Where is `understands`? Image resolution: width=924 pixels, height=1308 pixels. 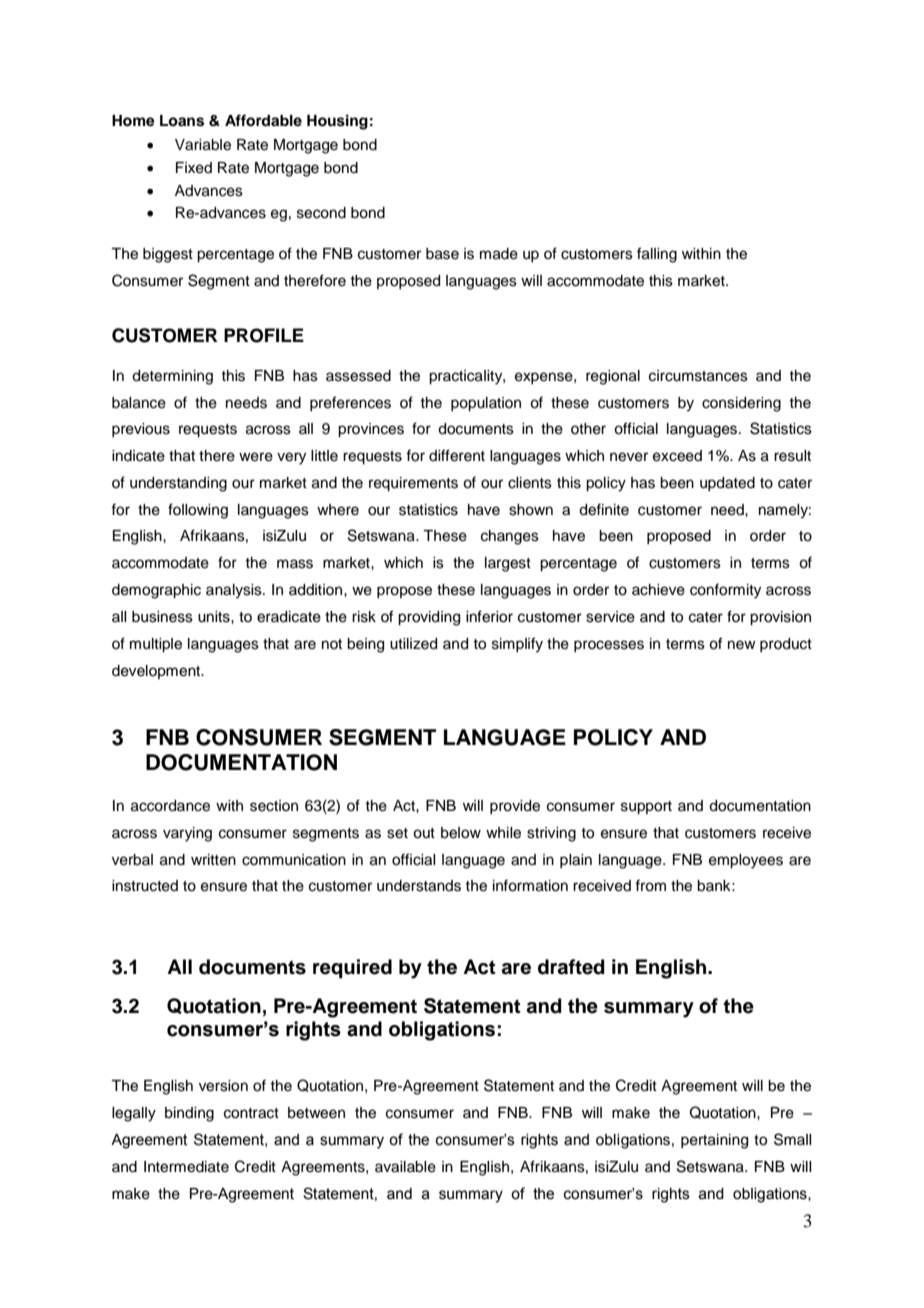 understands is located at coordinates (419, 886).
